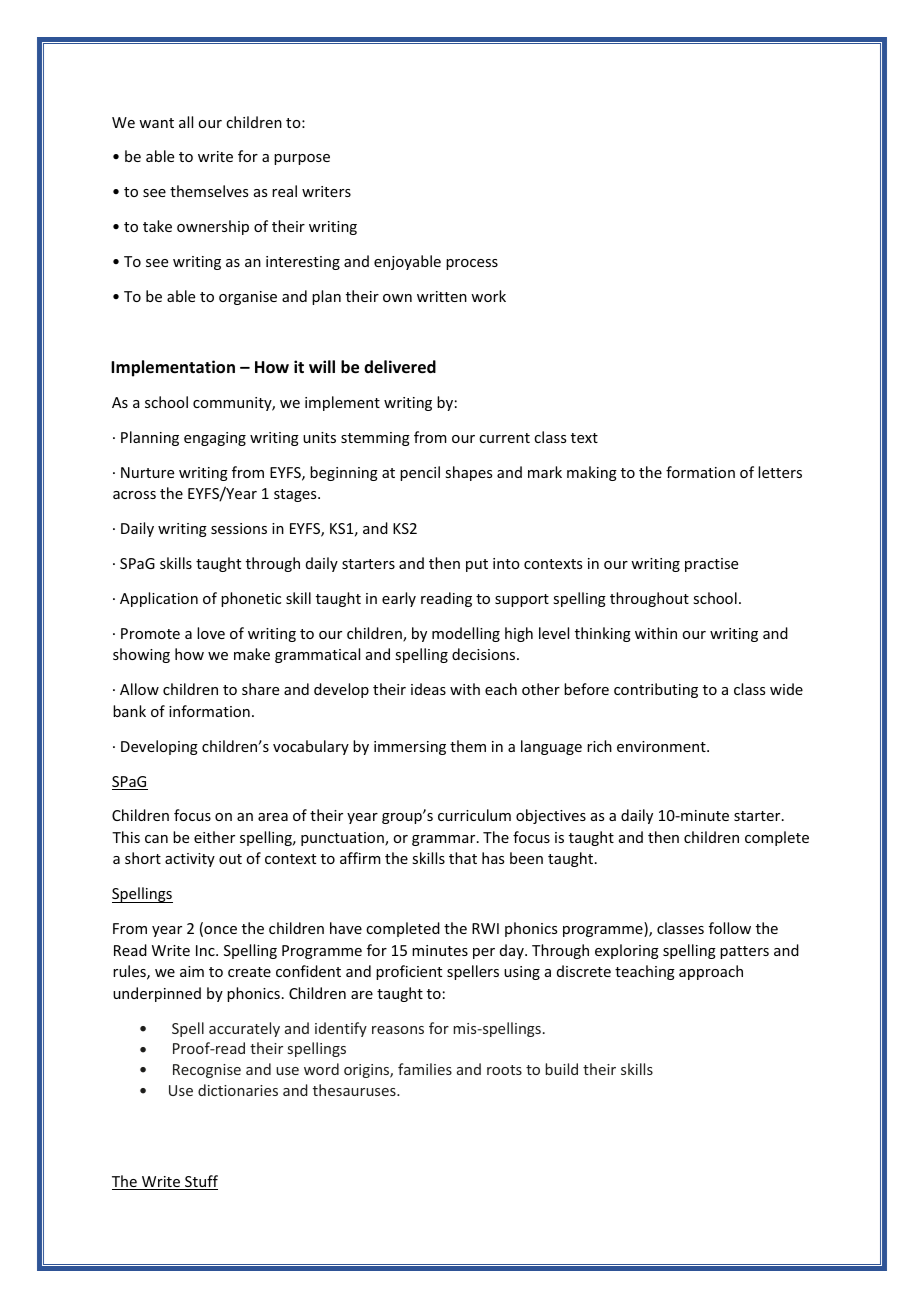 This screenshot has width=924, height=1308. I want to click on process, so click(472, 264).
